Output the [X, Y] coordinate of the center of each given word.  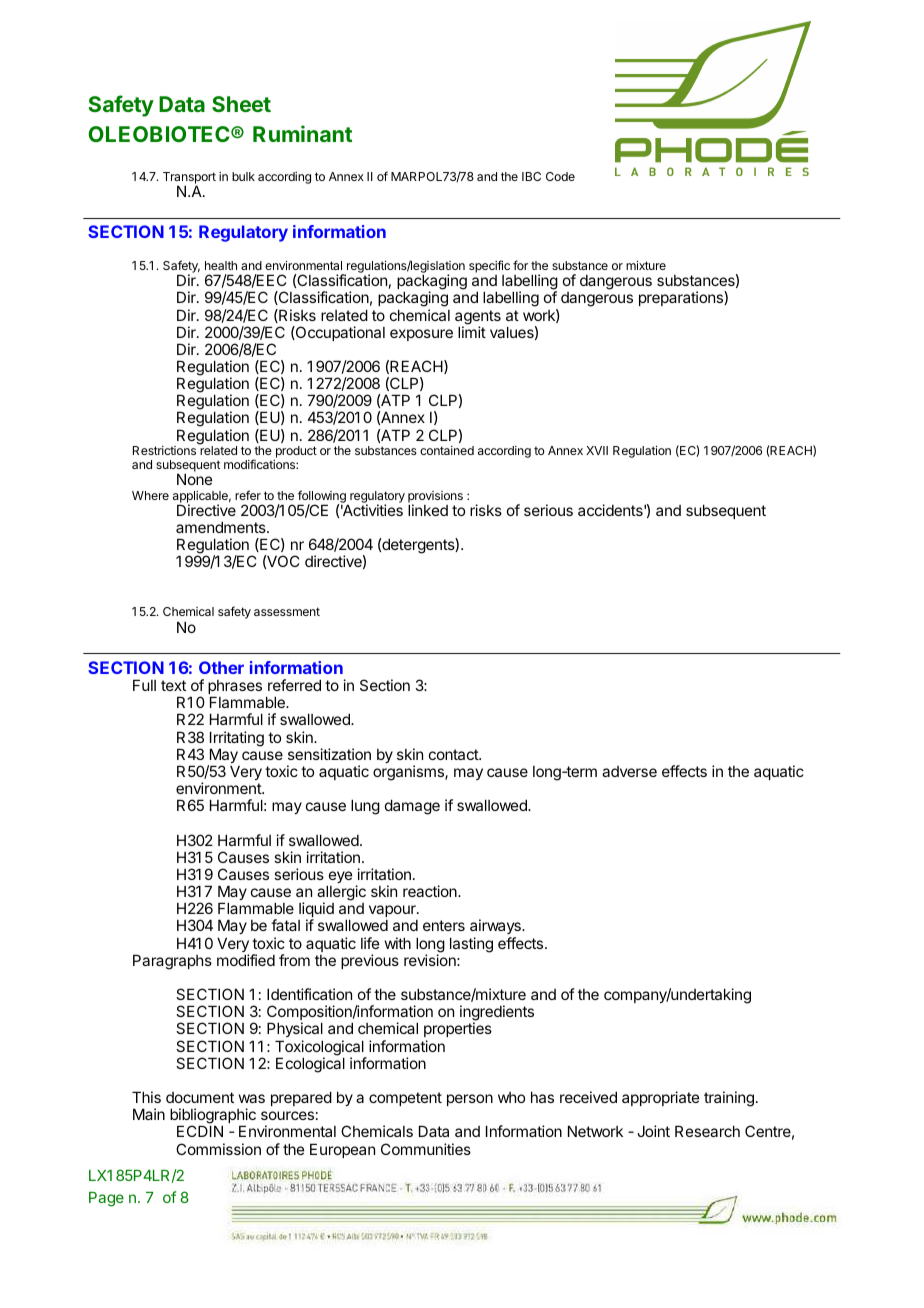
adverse [629, 771]
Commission [218, 1149]
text [173, 685]
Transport [189, 179]
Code [560, 176]
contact [454, 754]
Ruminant [302, 133]
